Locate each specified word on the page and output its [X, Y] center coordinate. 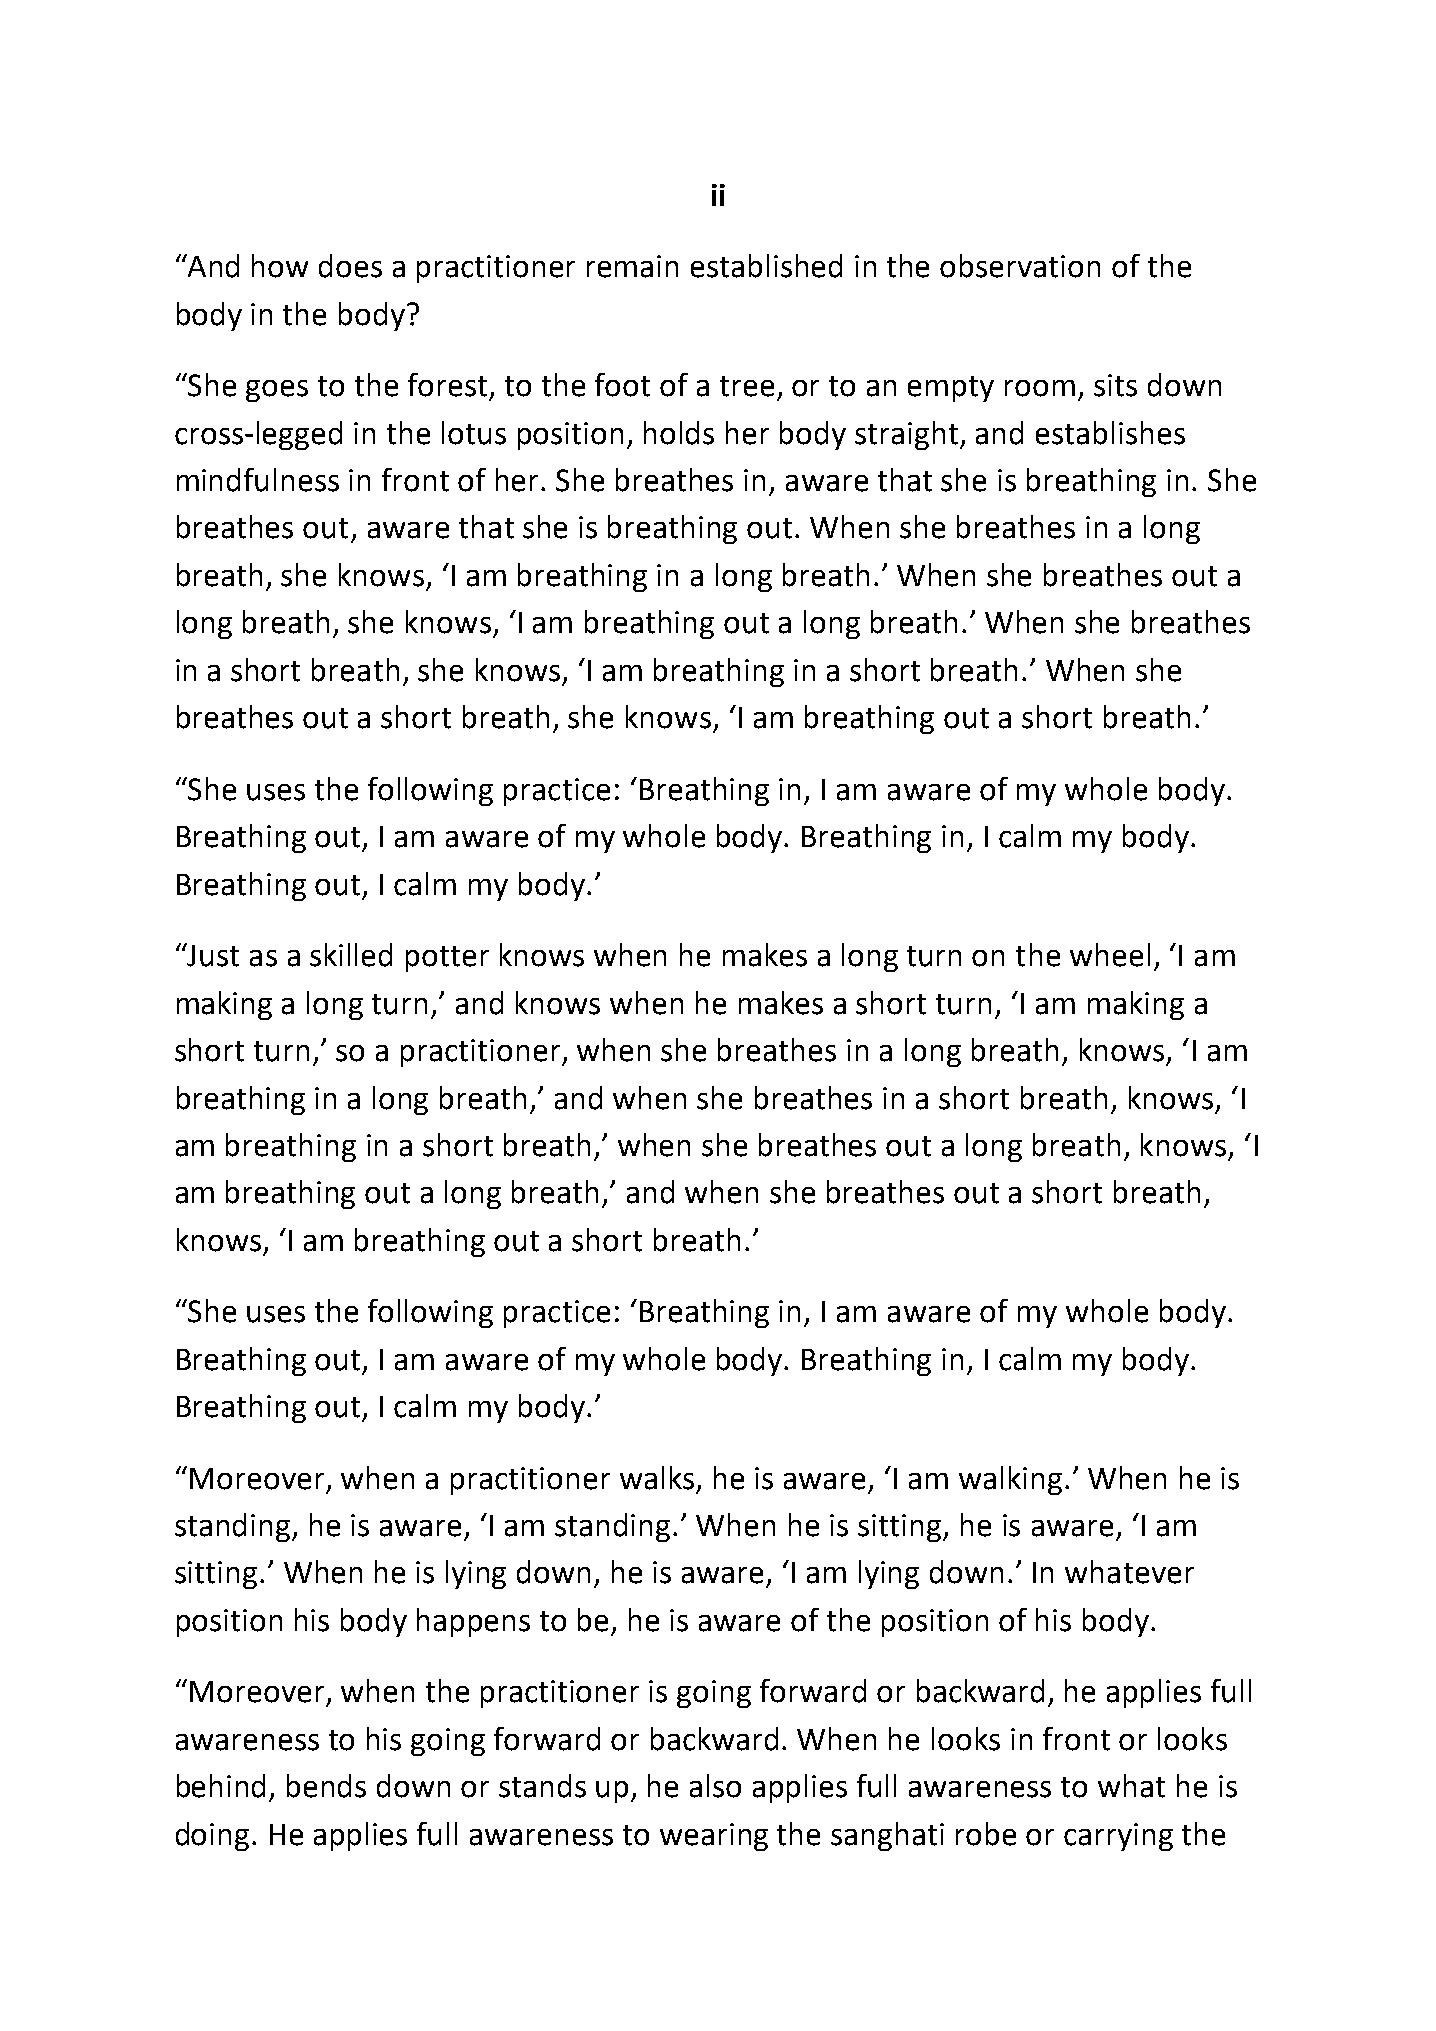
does [350, 266]
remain [632, 266]
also [715, 1786]
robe [986, 1834]
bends [326, 1786]
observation [1020, 266]
